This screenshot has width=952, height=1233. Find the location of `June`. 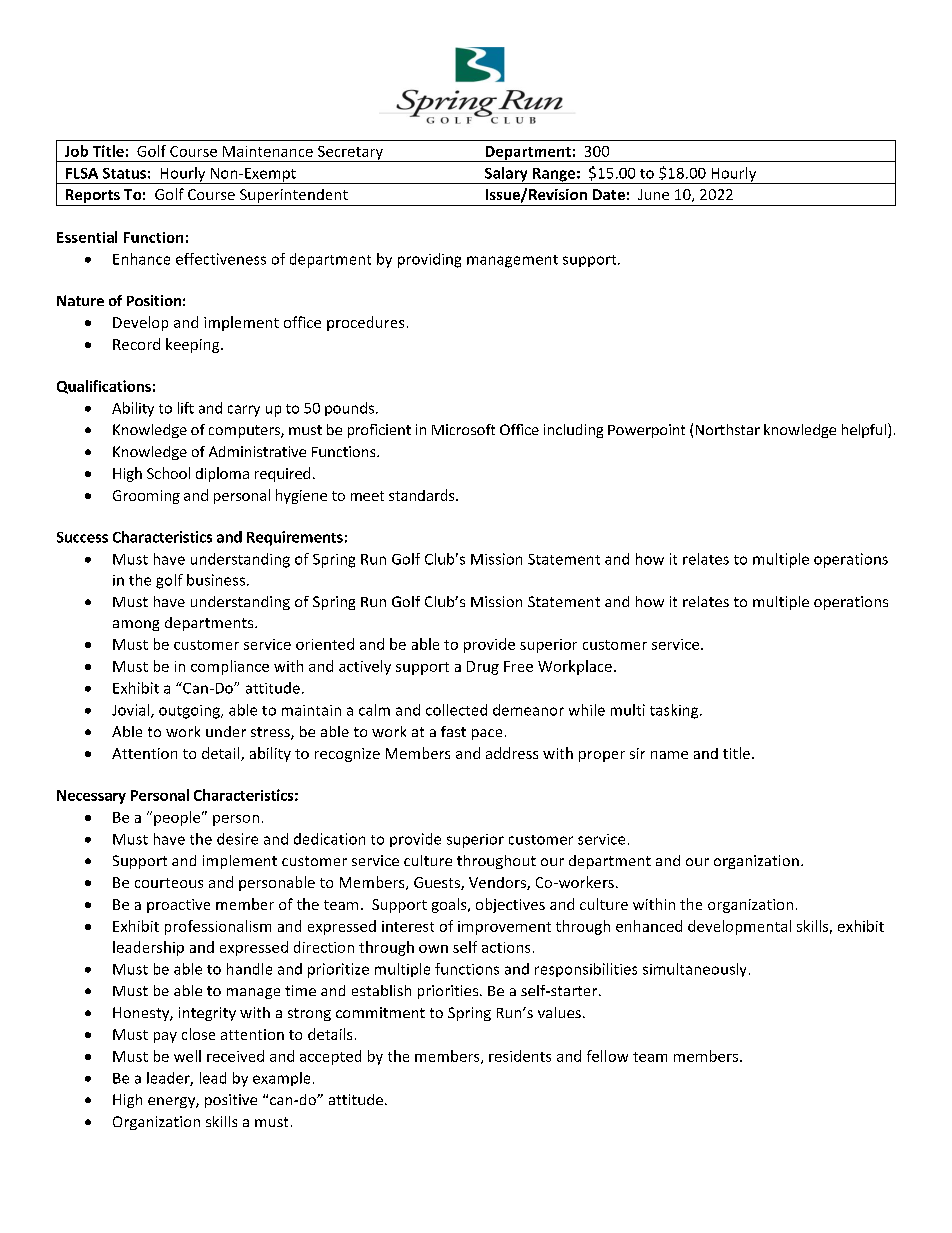

June is located at coordinates (653, 194).
